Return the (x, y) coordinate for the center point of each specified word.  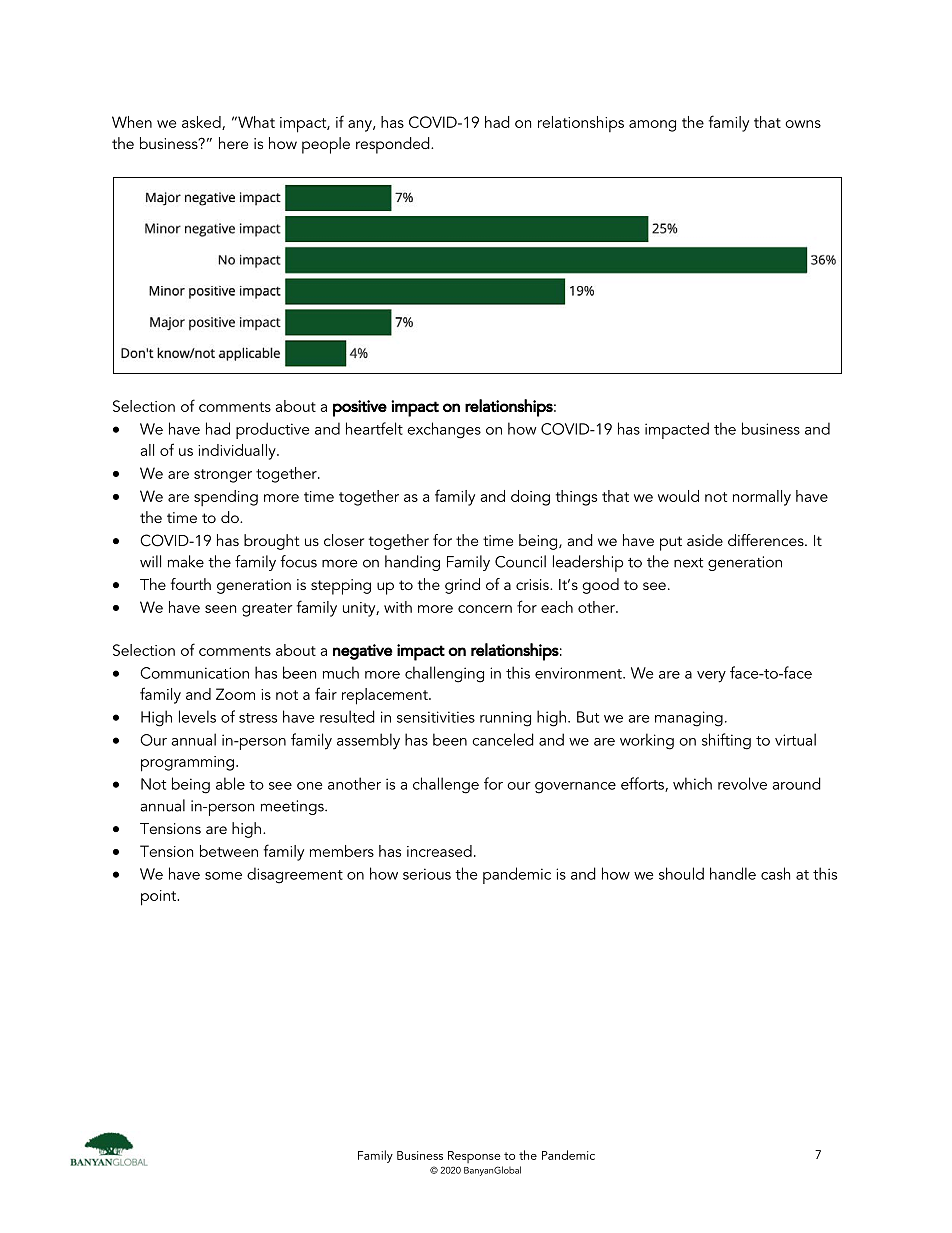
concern (485, 609)
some (223, 876)
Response (474, 1157)
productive (272, 430)
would (678, 496)
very (711, 677)
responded (394, 145)
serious (427, 874)
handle (733, 873)
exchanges (444, 430)
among (652, 126)
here (233, 143)
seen (220, 609)
